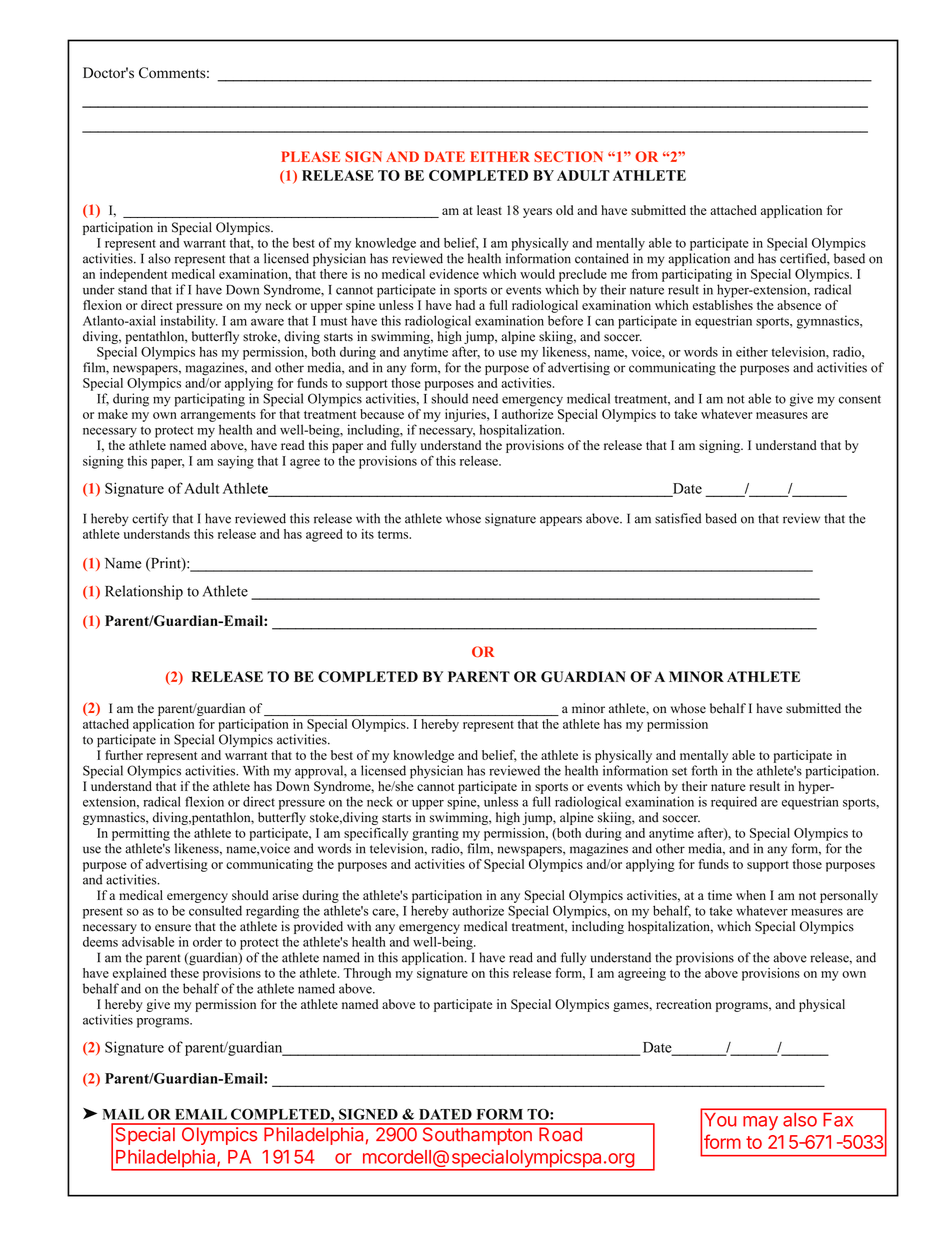 The width and height of the screenshot is (952, 1233). I want to click on PLEASE, so click(310, 156).
